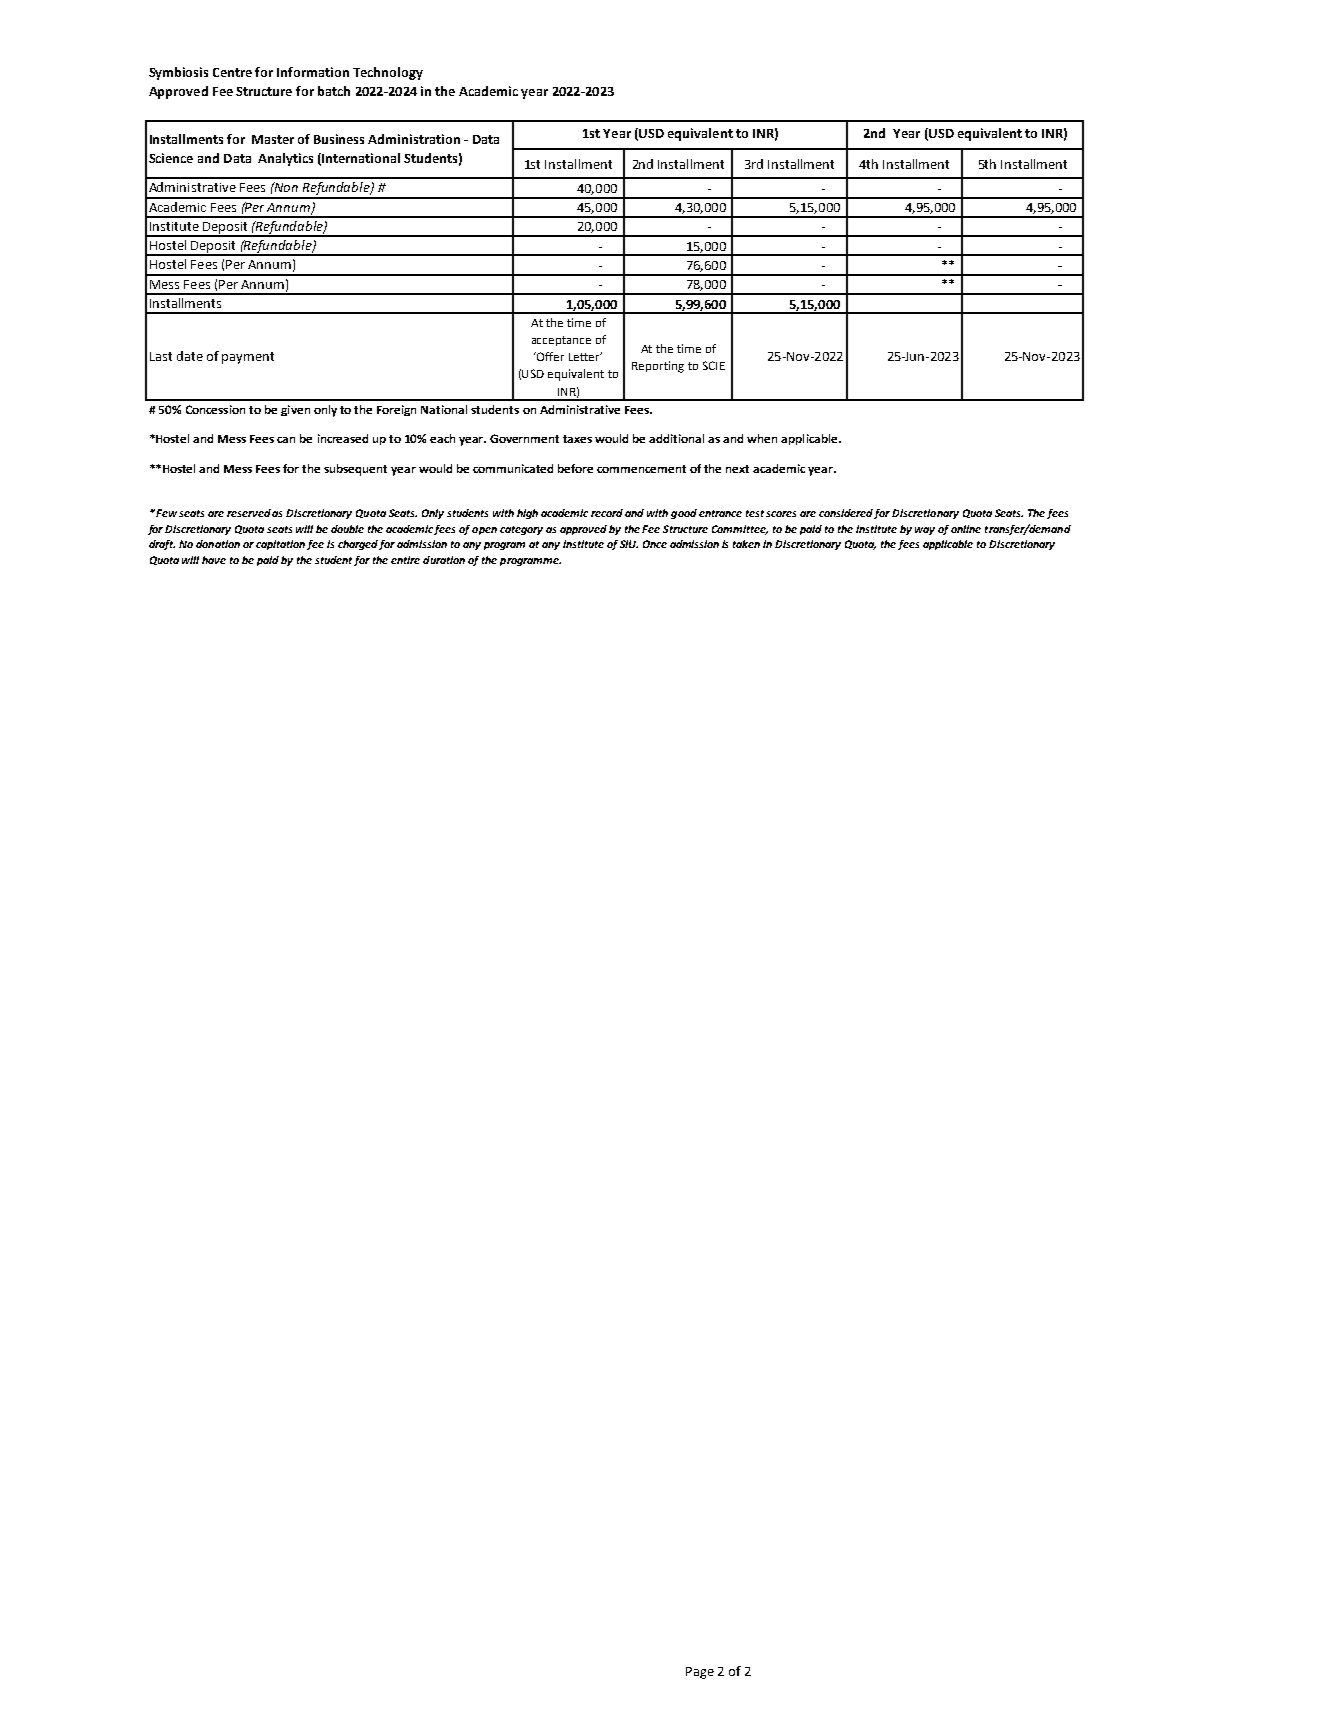 The height and width of the screenshot is (1721, 1330). Describe the element at coordinates (214, 560) in the screenshot. I see `have` at that location.
